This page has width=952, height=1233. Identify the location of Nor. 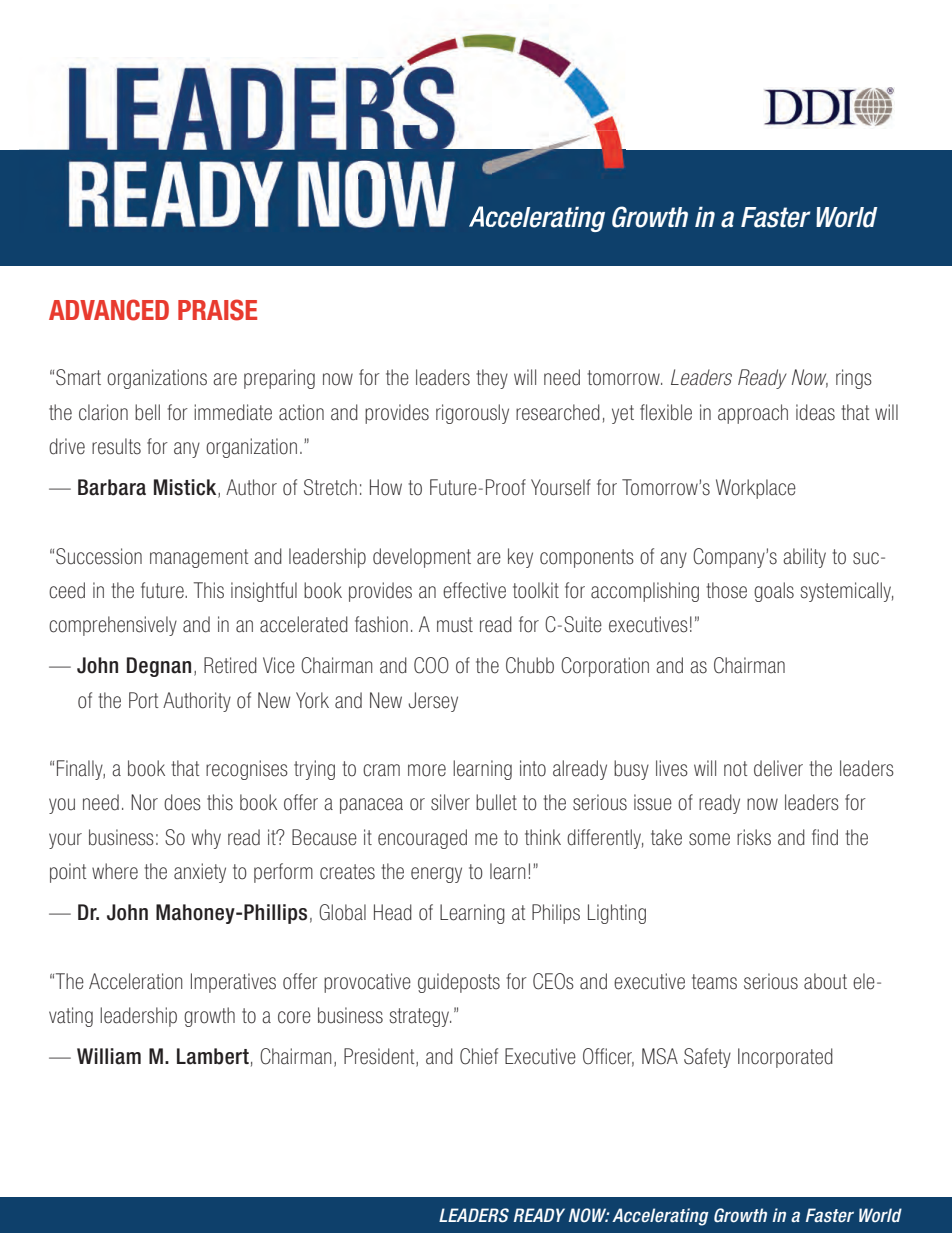
(144, 802).
